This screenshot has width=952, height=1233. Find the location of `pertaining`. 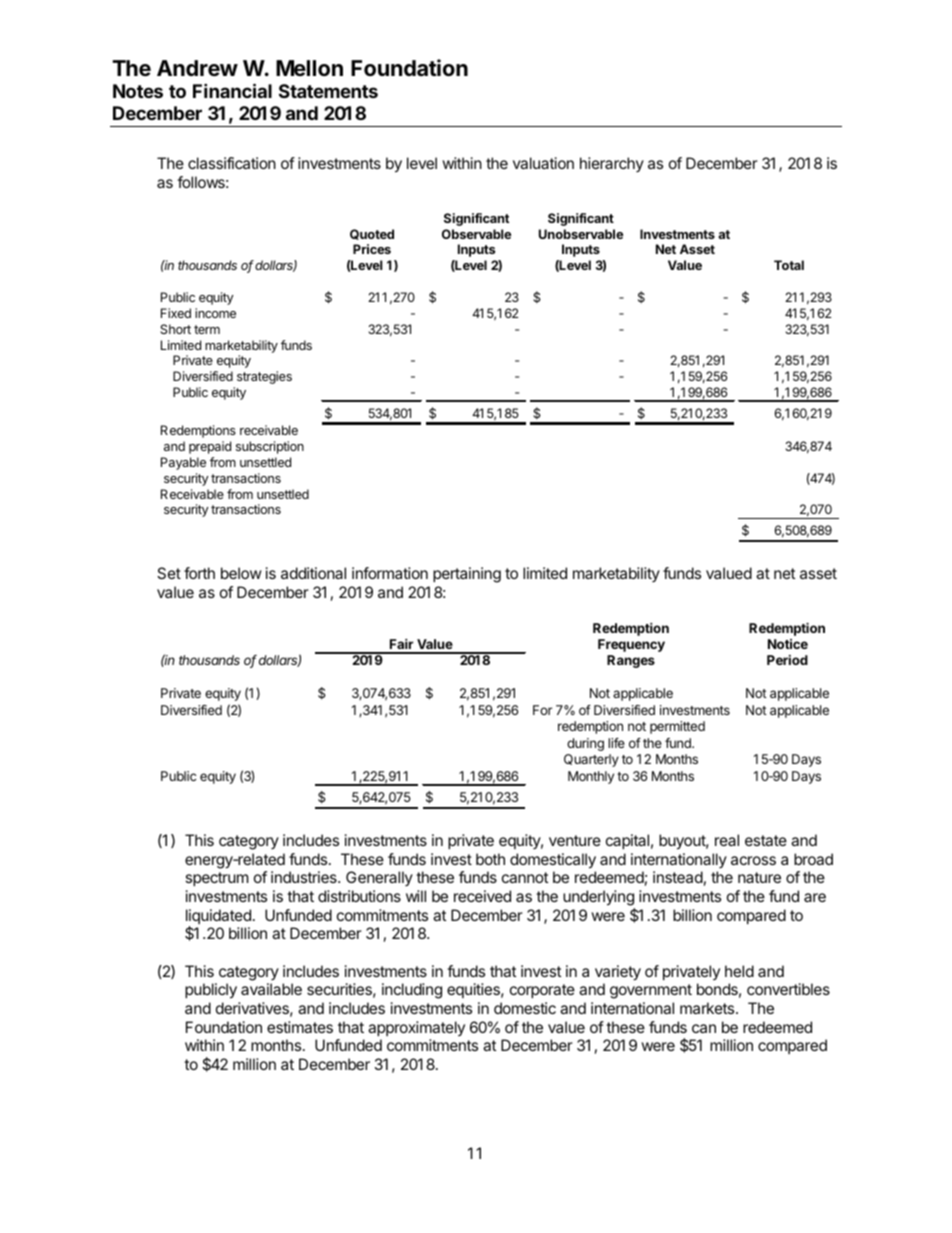

pertaining is located at coordinates (467, 575).
